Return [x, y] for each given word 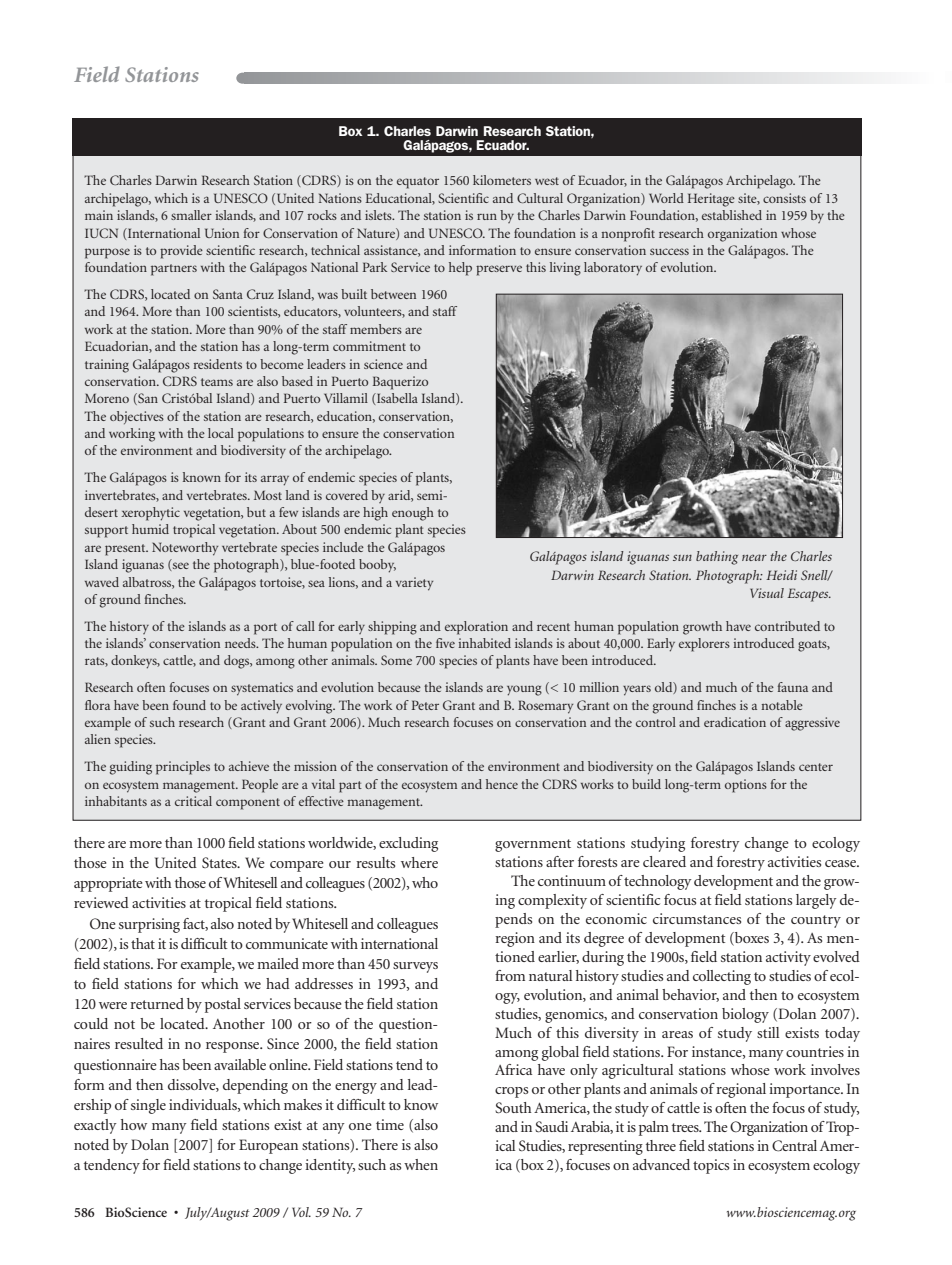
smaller [191, 215]
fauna [793, 687]
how [134, 1124]
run [487, 216]
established [732, 215]
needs [241, 643]
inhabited [485, 643]
